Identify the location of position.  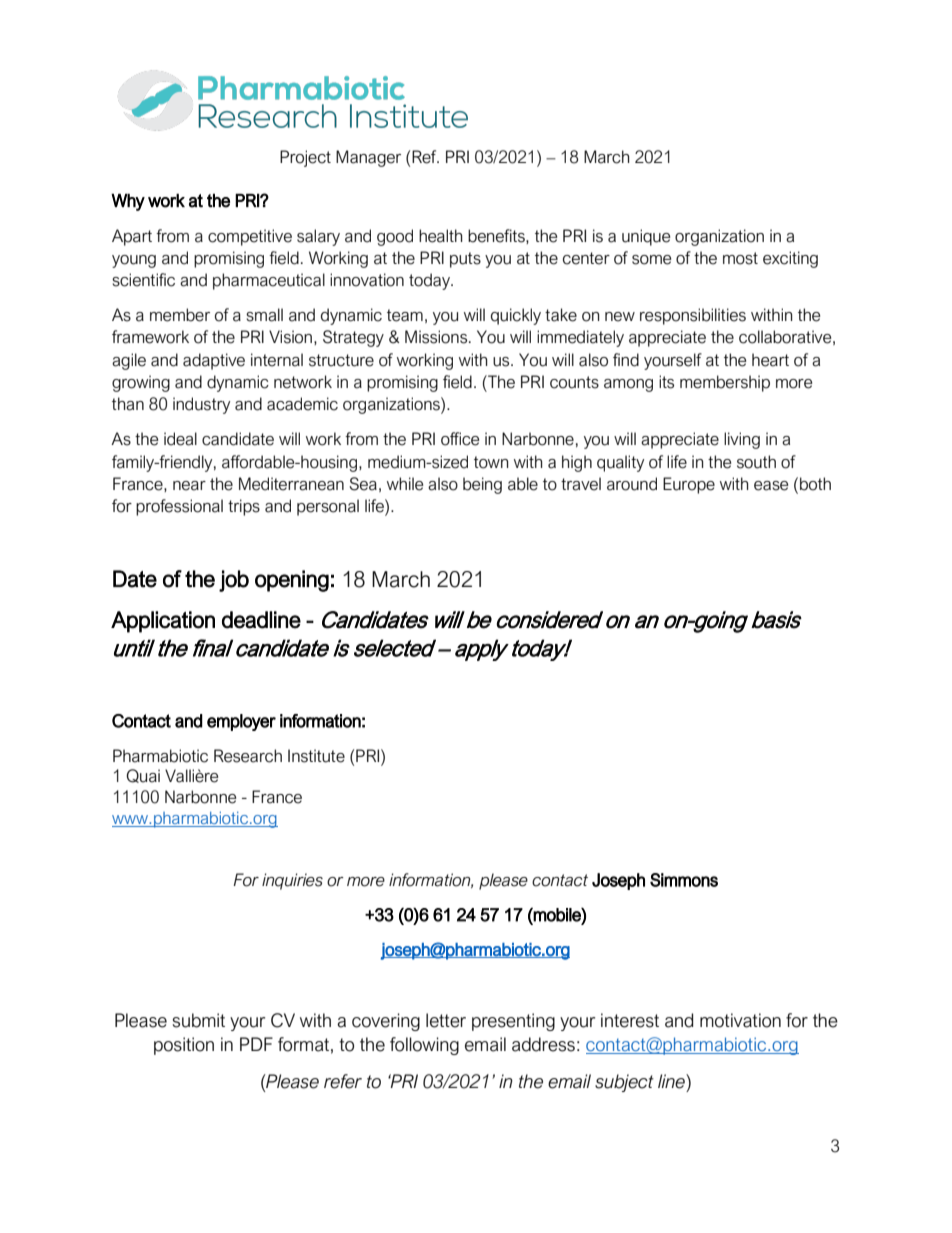
(184, 1046).
